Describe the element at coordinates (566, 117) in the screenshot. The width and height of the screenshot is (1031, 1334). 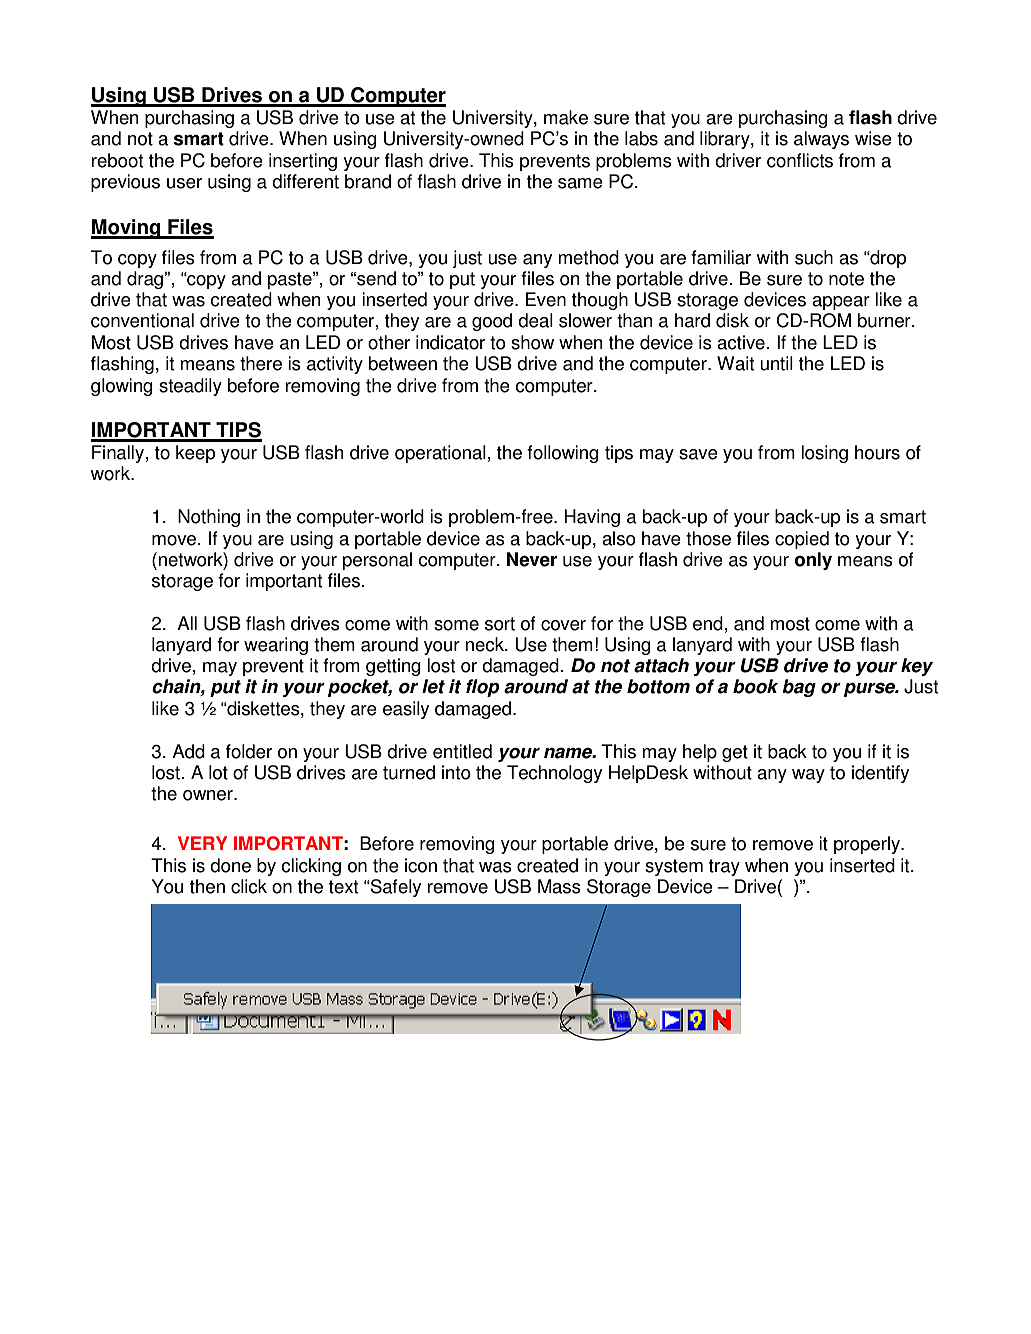
I see `make` at that location.
